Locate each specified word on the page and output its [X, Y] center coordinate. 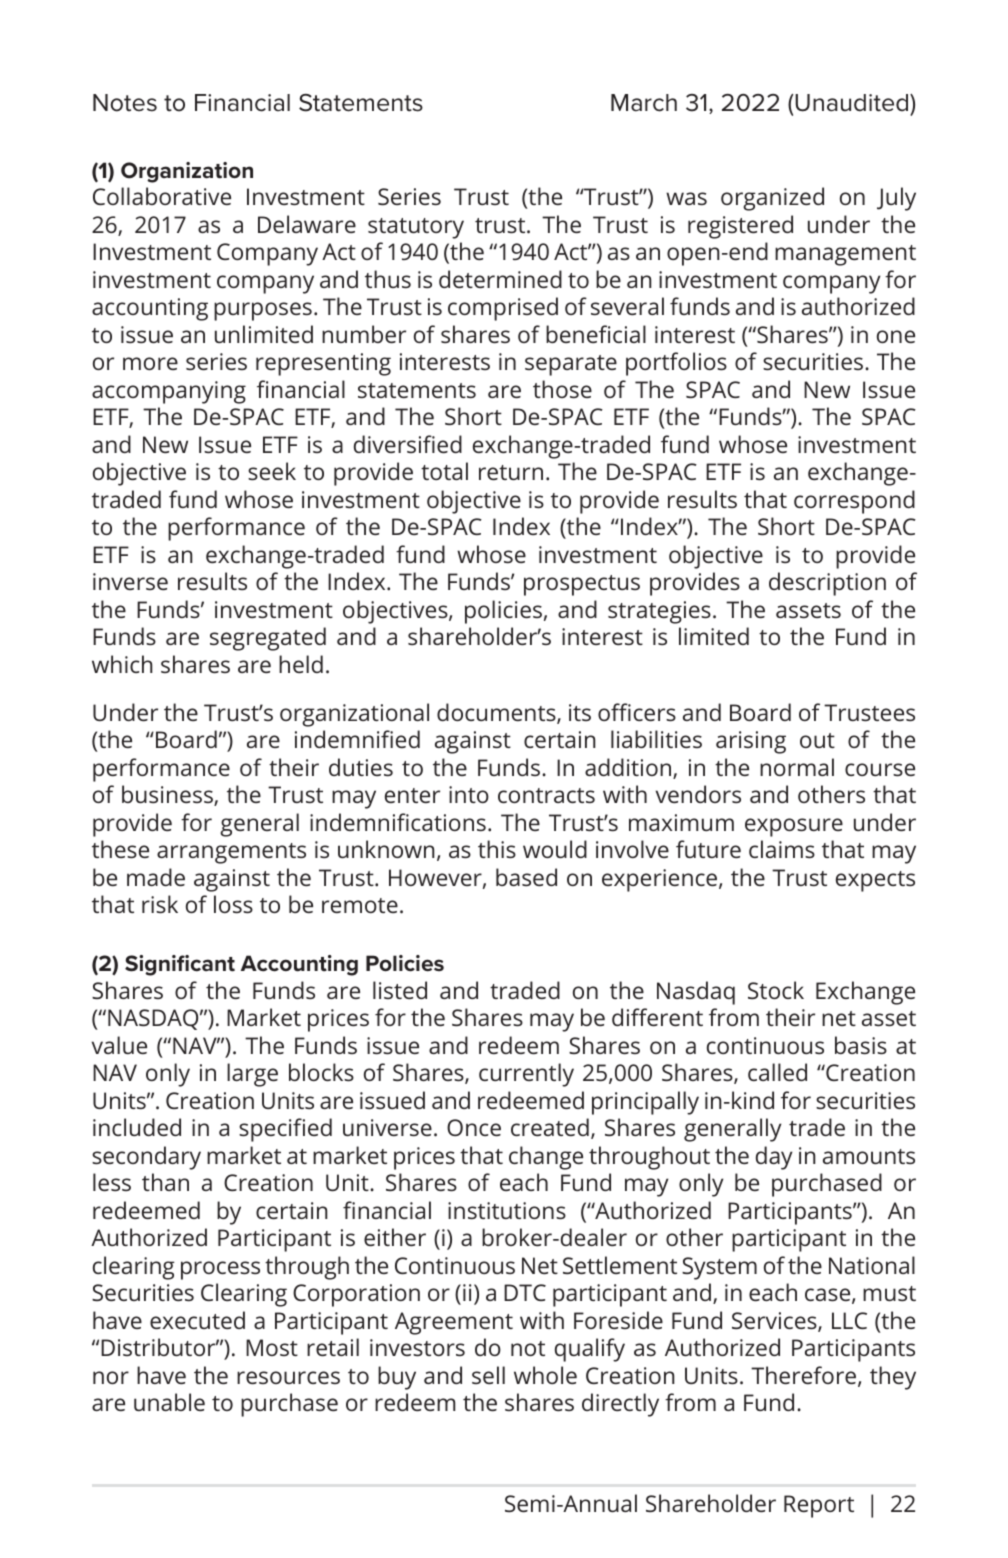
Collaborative [162, 196]
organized [772, 199]
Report [819, 1506]
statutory [416, 228]
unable [169, 1402]
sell [488, 1375]
